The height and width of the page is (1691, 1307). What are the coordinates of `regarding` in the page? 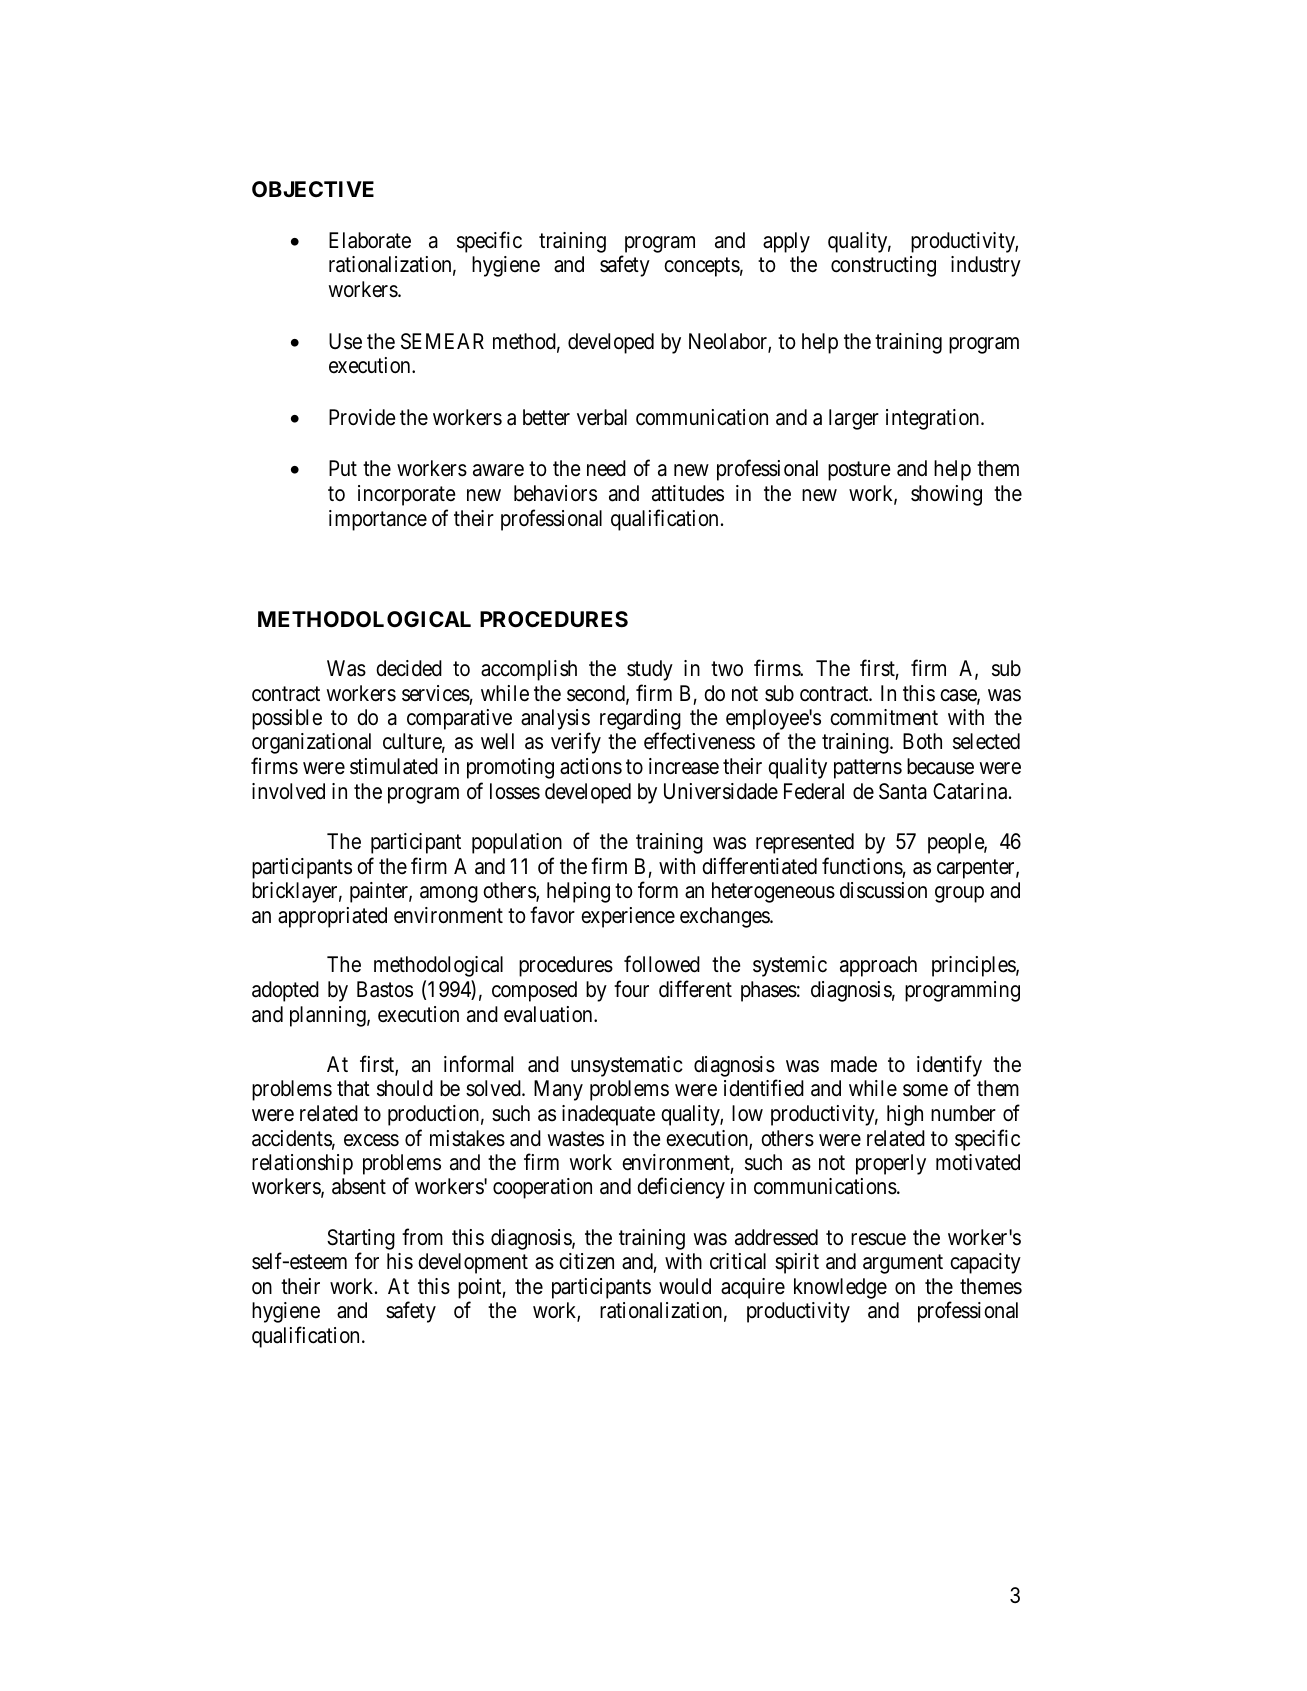 It's located at (640, 721).
